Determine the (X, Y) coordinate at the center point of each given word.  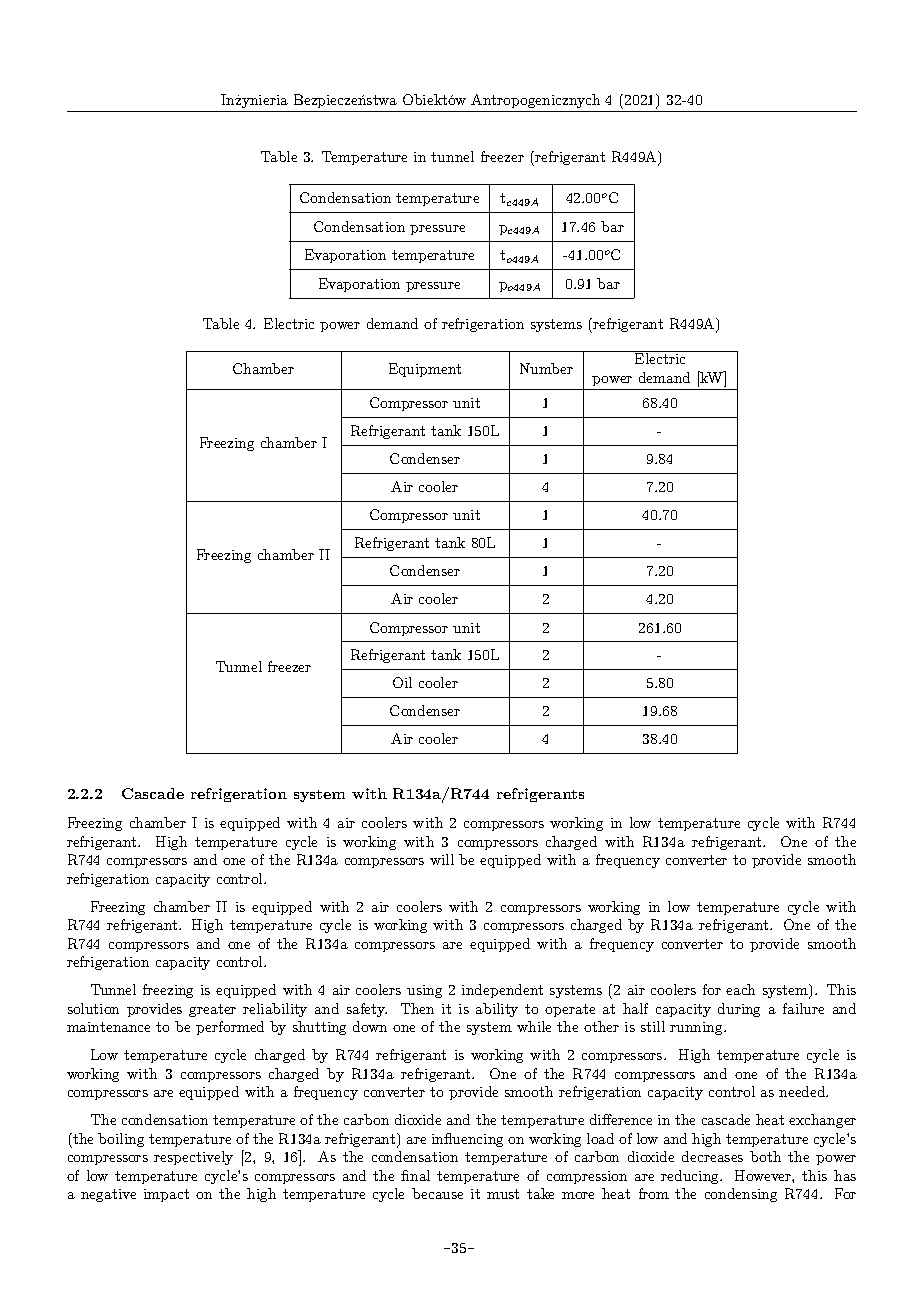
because (437, 1193)
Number (546, 368)
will (442, 859)
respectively (193, 1158)
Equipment (425, 370)
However (764, 1175)
